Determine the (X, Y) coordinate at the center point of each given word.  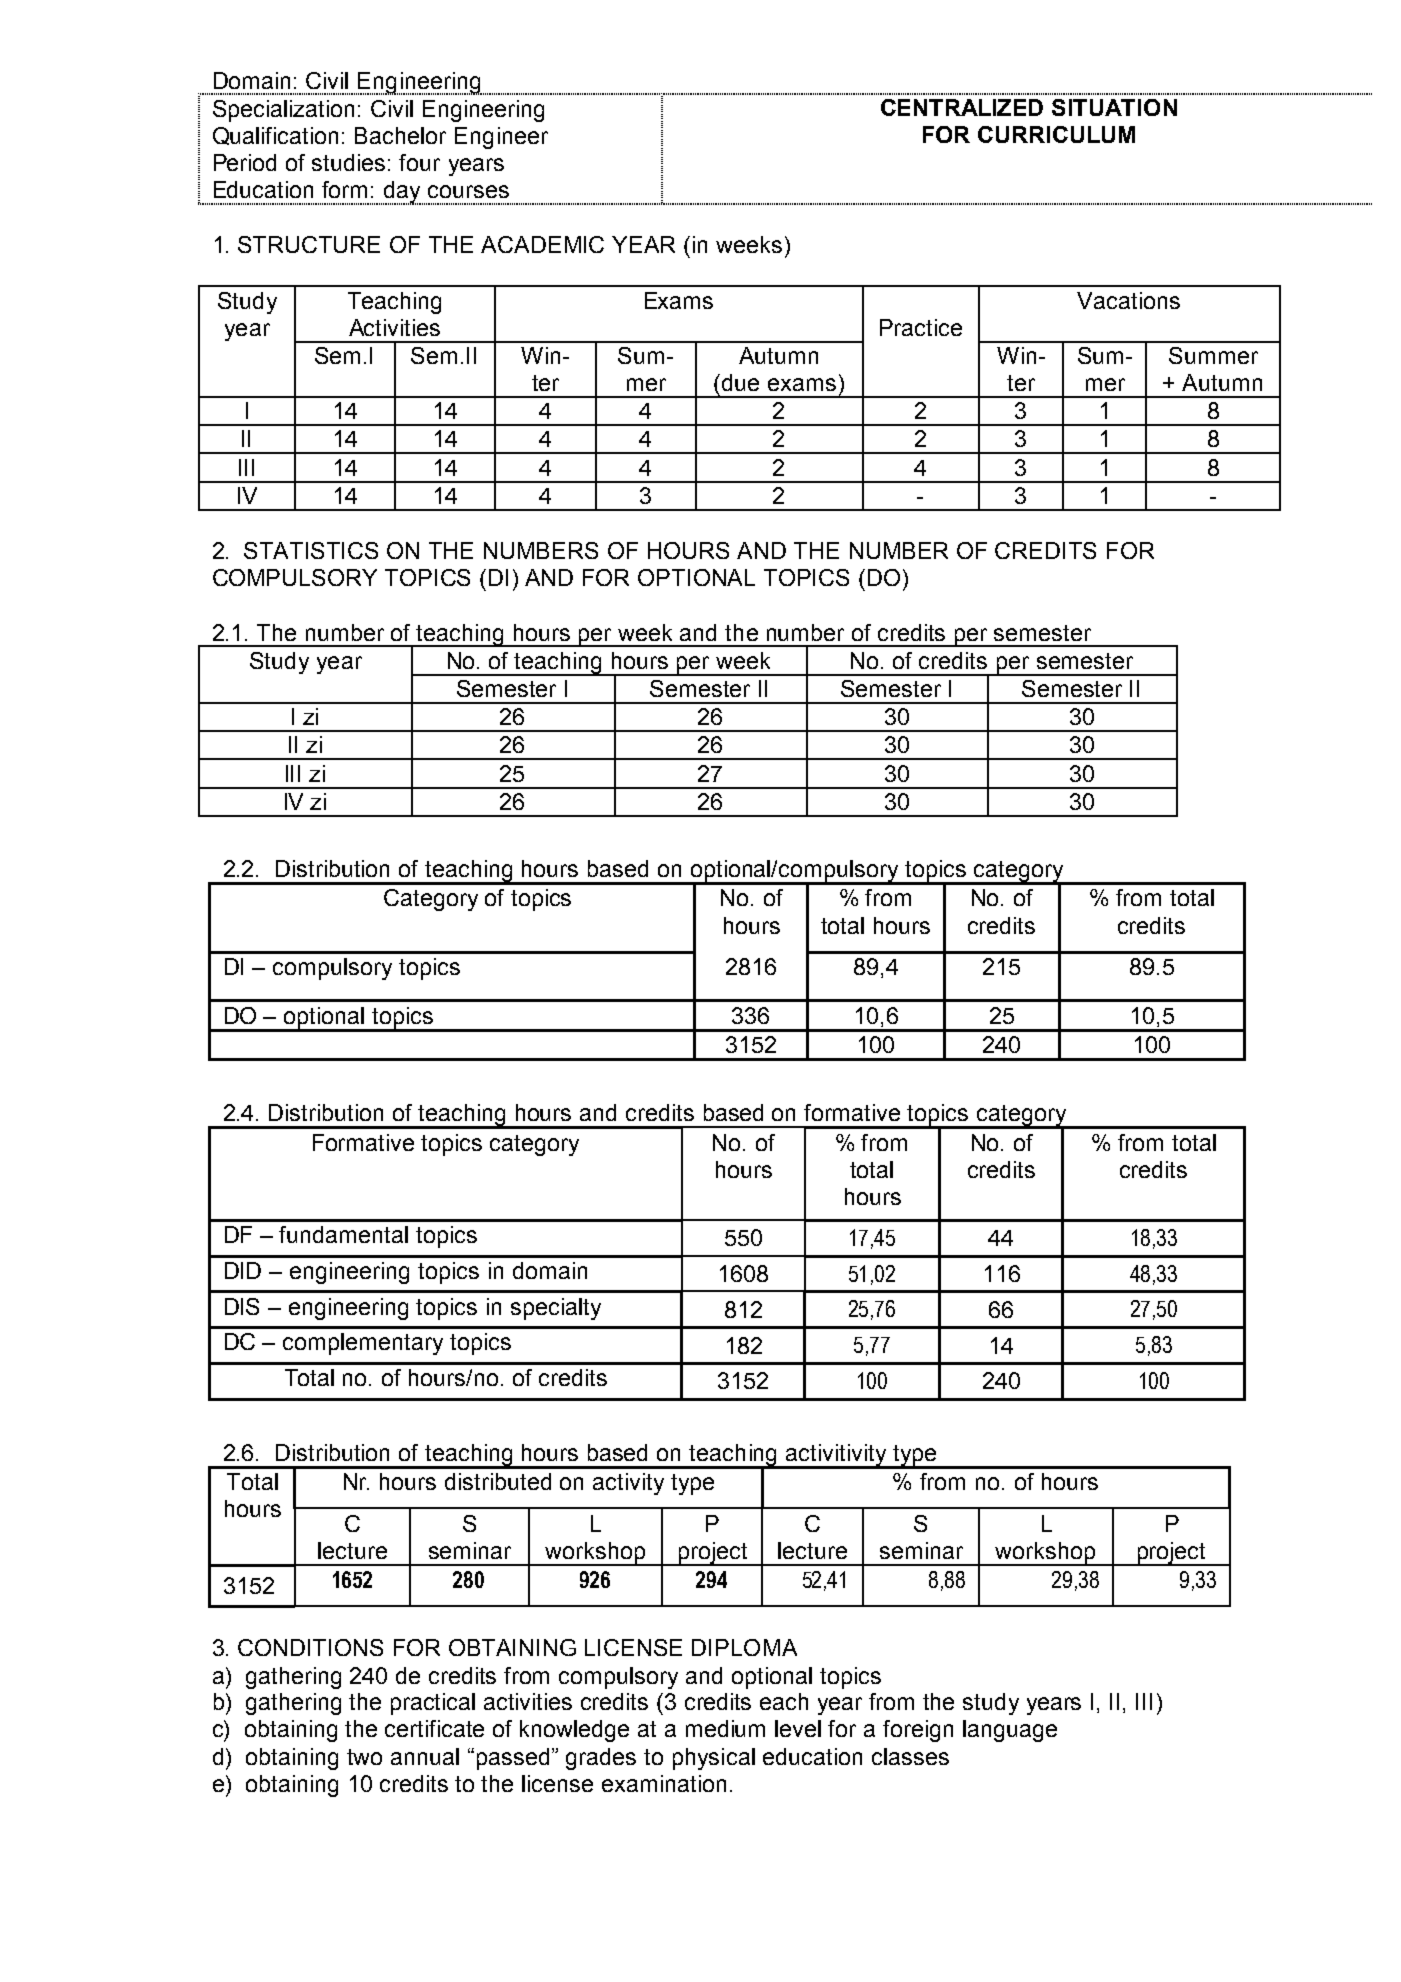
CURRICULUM (1056, 134)
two (364, 1757)
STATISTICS (311, 550)
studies (348, 162)
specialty (556, 1309)
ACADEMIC (542, 244)
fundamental (343, 1234)
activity (628, 1484)
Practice (921, 327)
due (740, 382)
